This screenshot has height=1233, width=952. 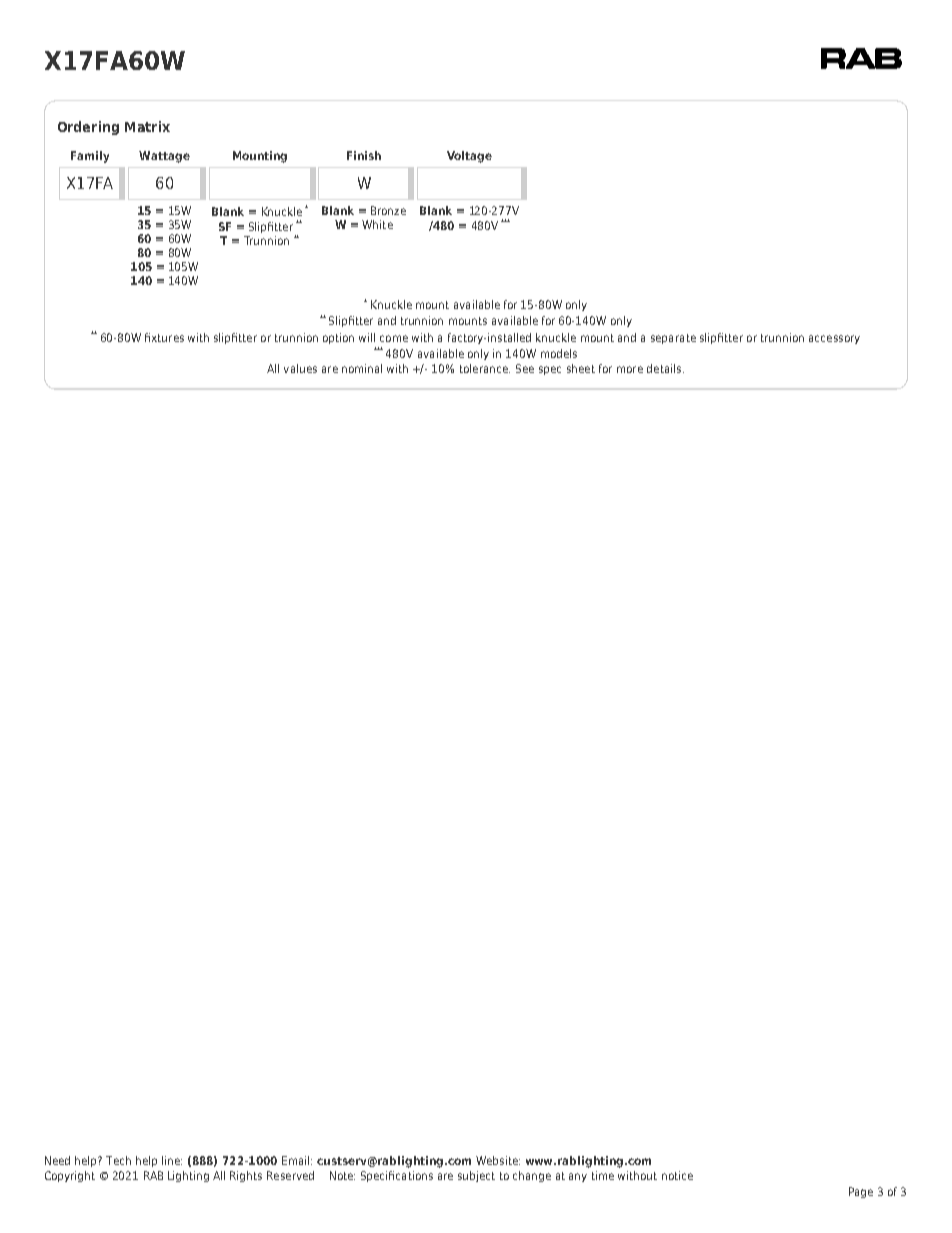 What do you see at coordinates (362, 368) in the screenshot?
I see `nominal` at bounding box center [362, 368].
